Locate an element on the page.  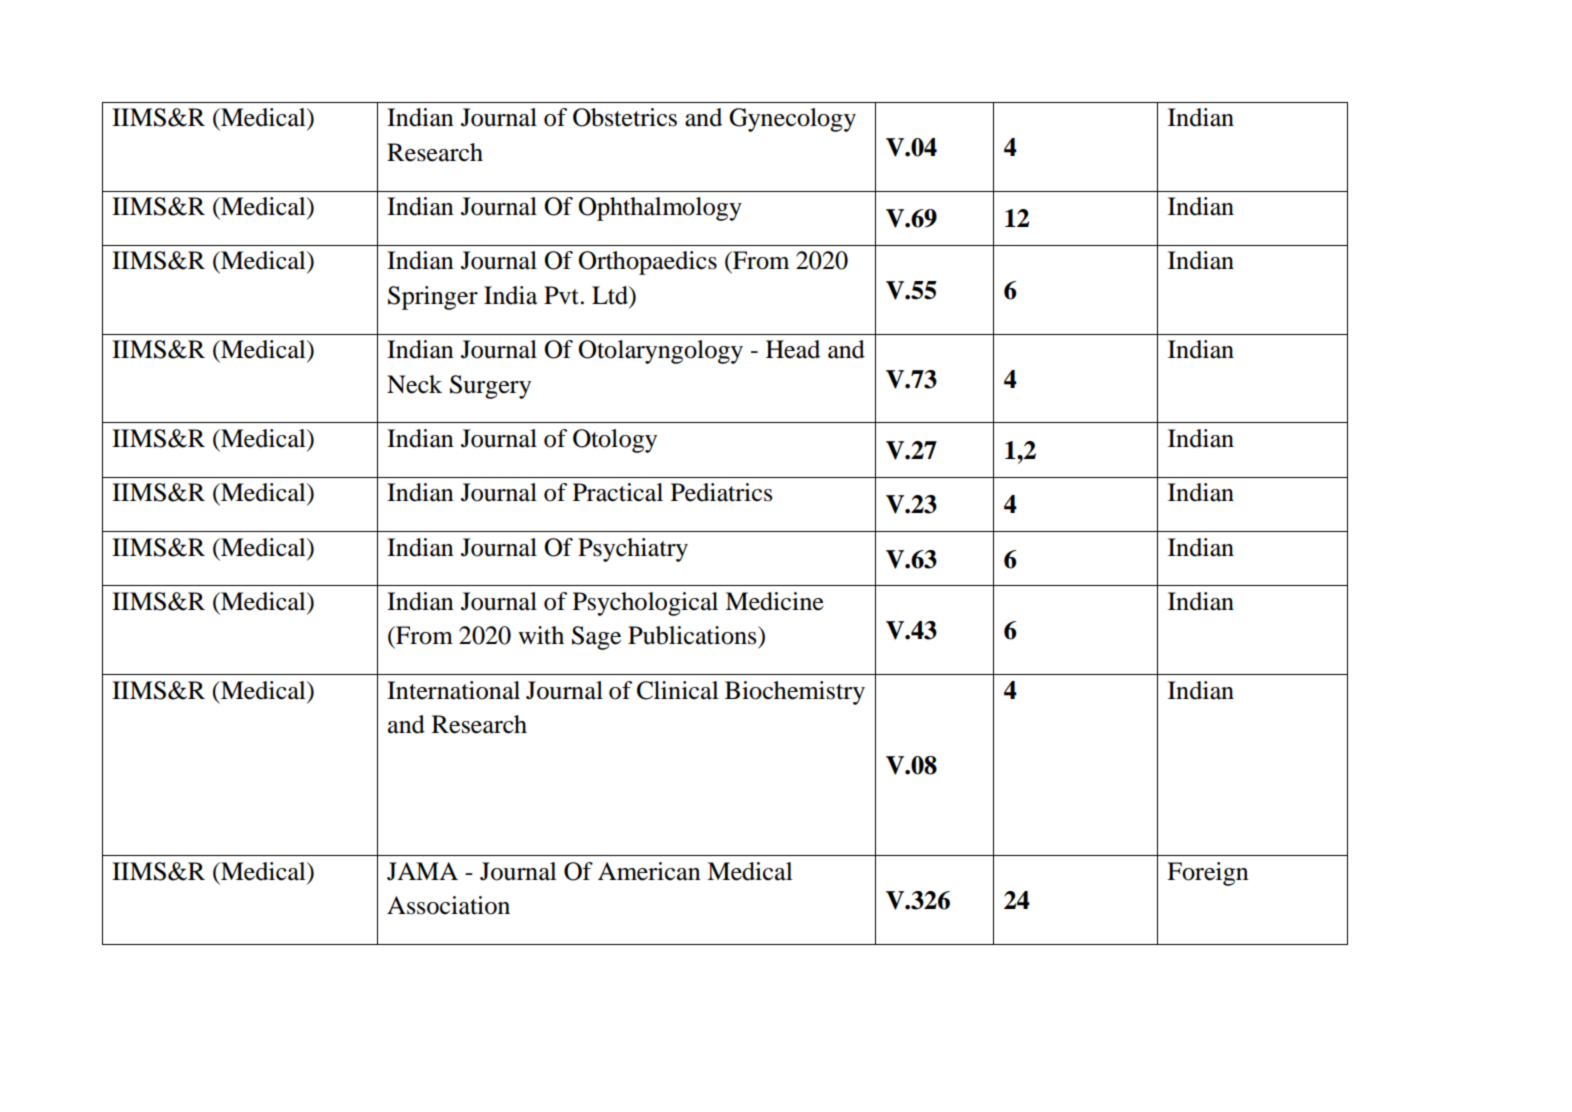
Surgery is located at coordinates (490, 387).
